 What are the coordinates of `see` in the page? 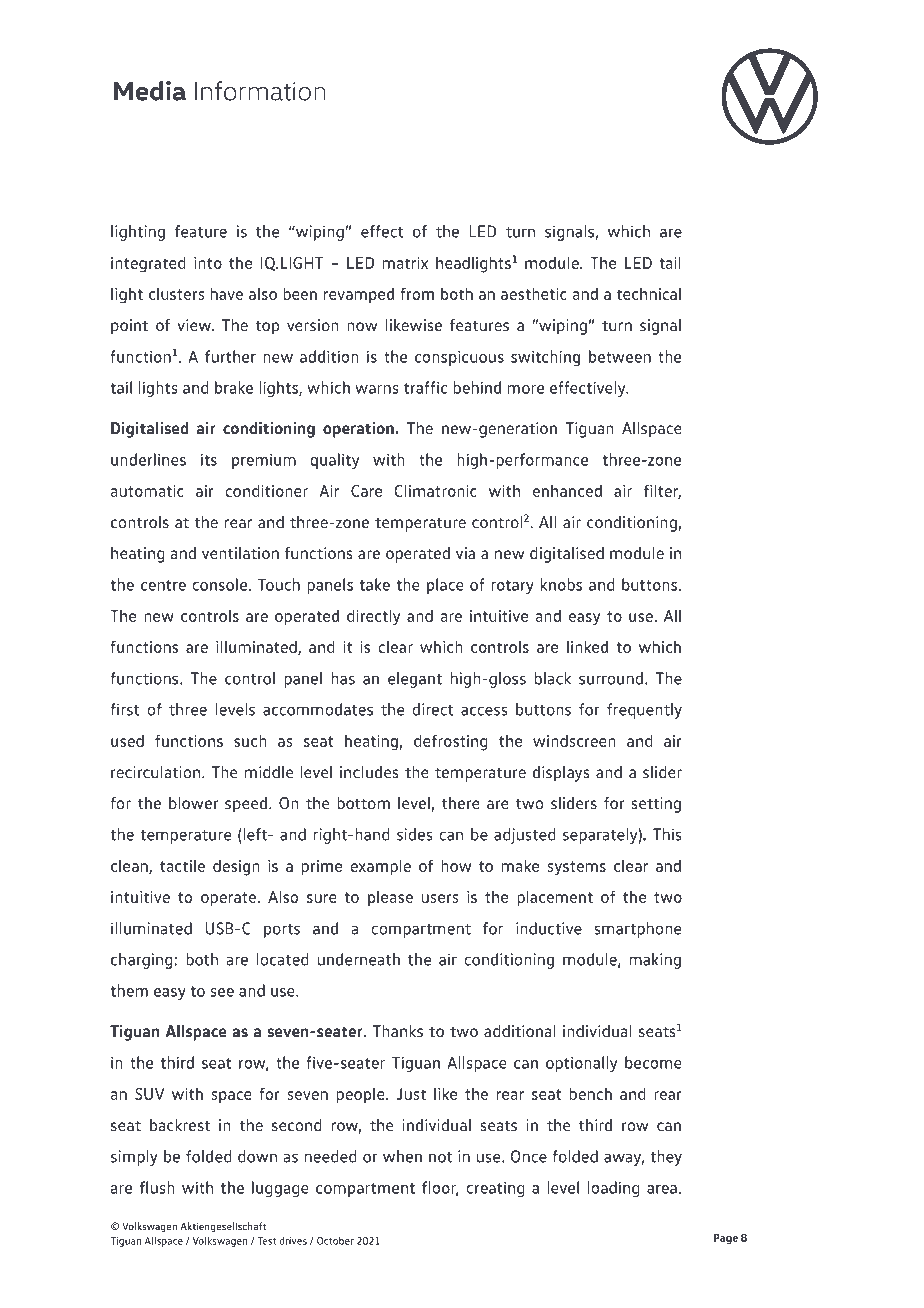 It's located at (222, 992).
